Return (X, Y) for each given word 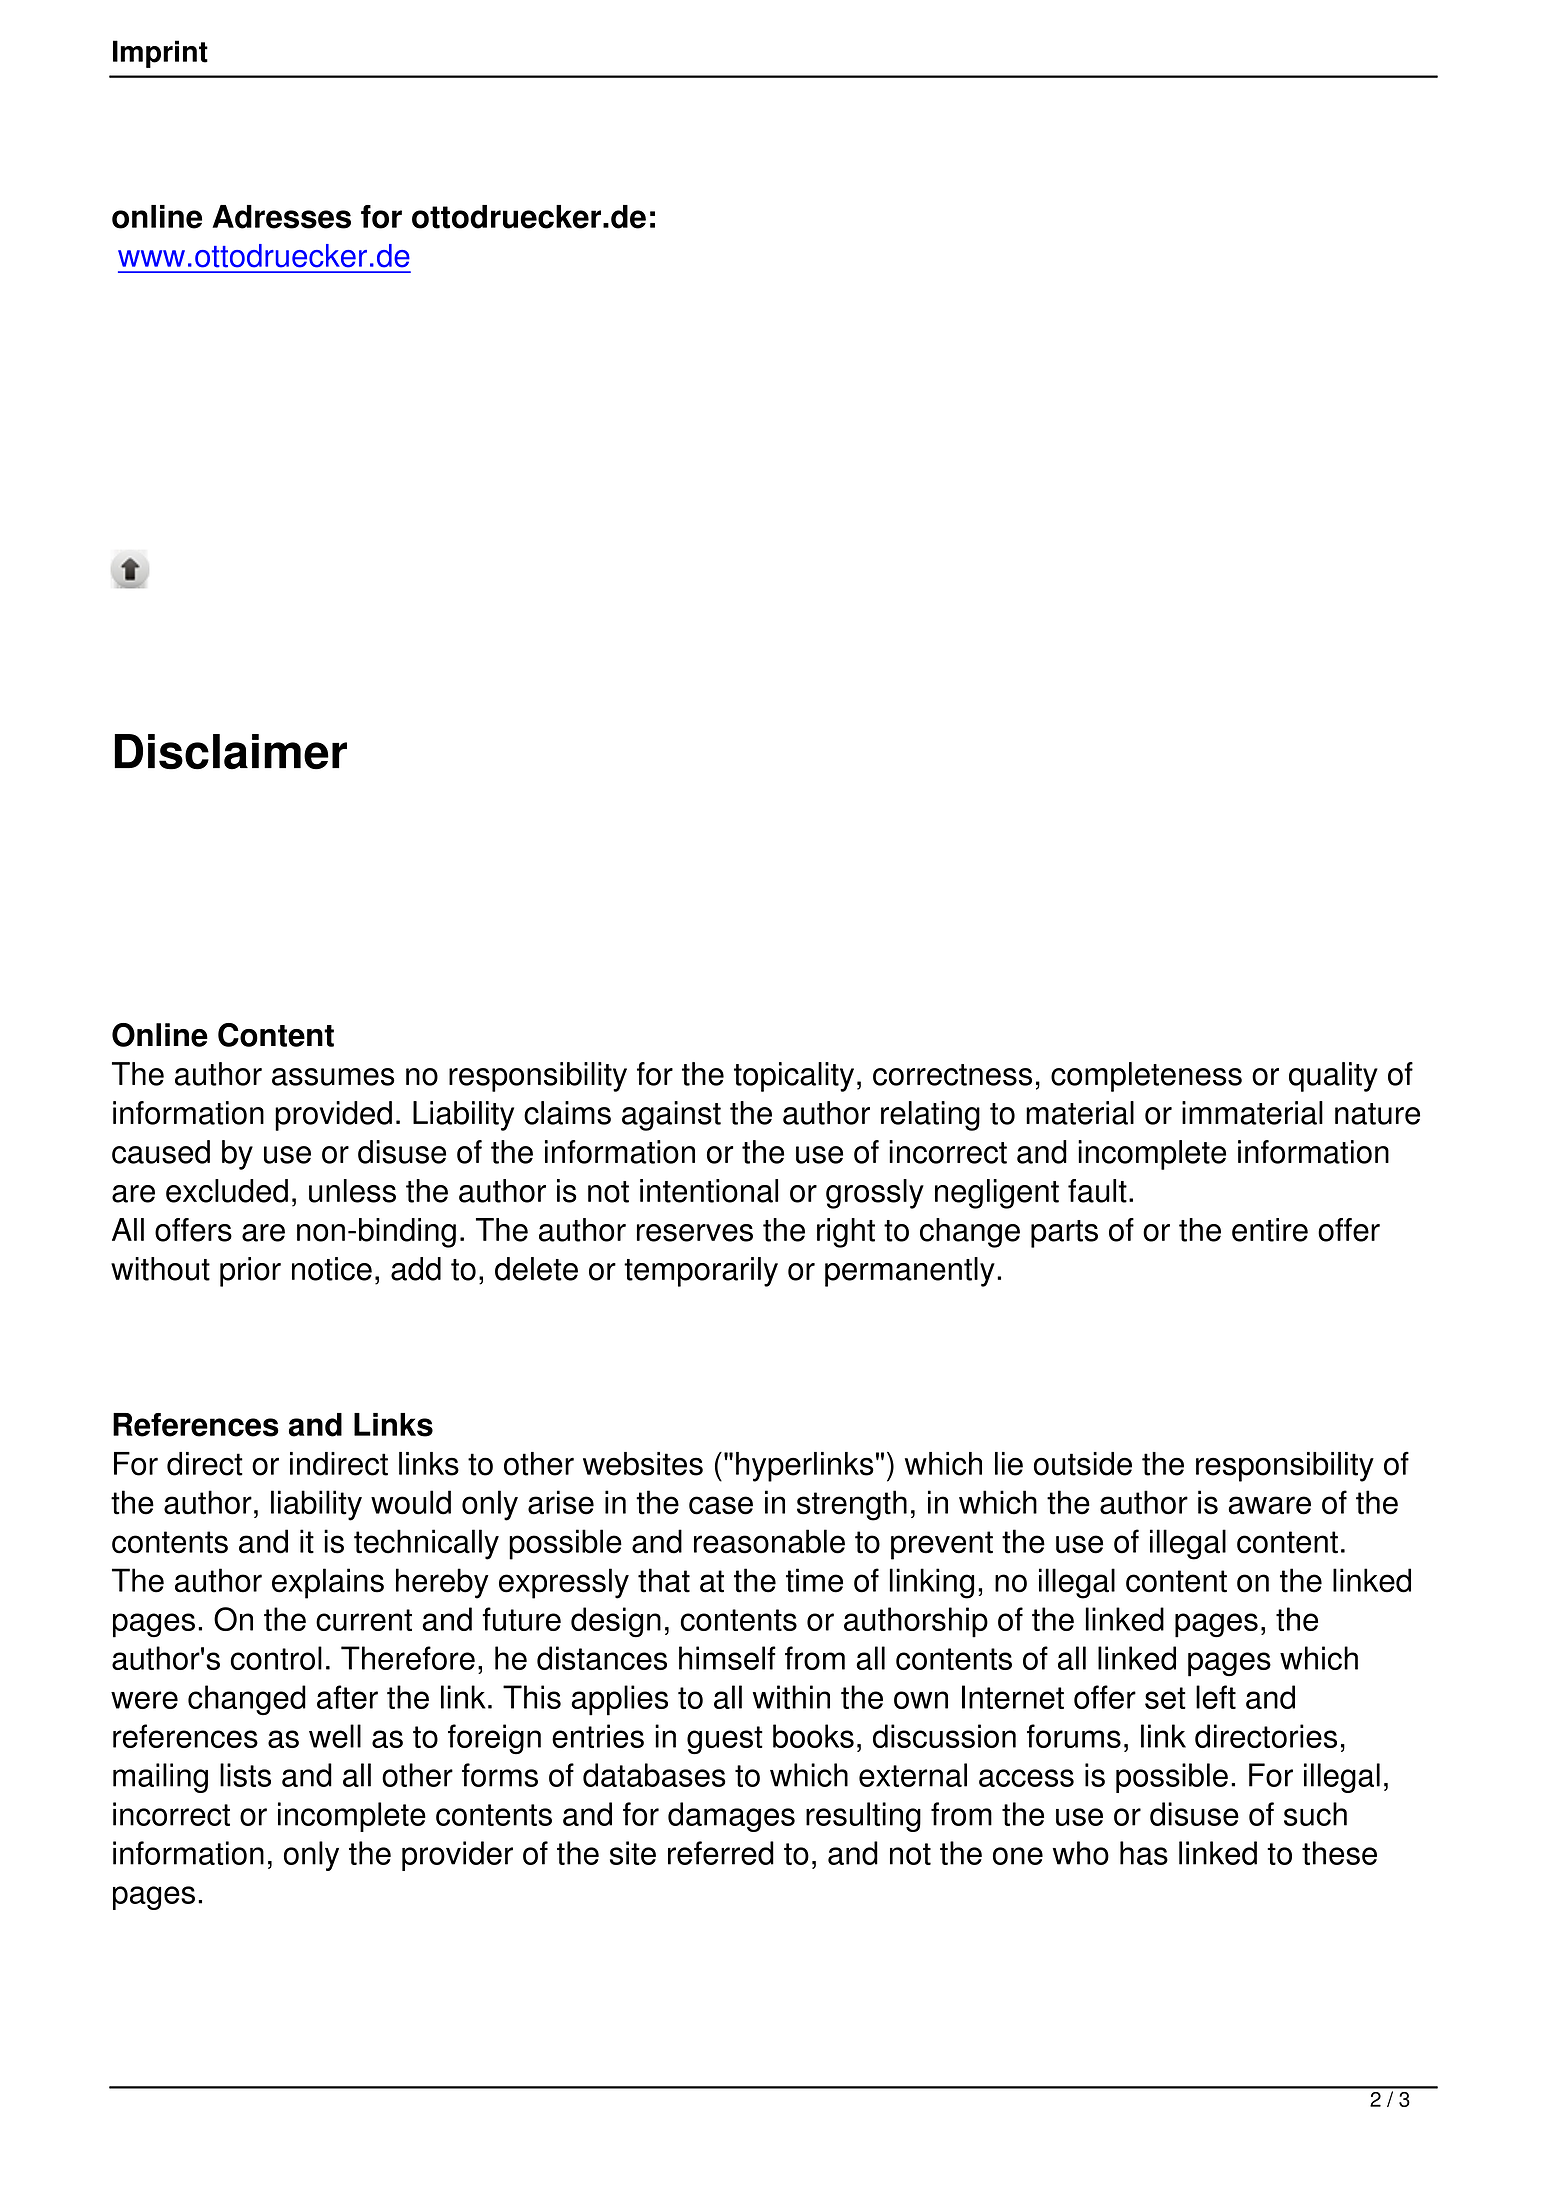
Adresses (281, 217)
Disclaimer (230, 752)
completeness (1146, 1077)
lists (245, 1775)
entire (1270, 1230)
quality (1333, 1077)
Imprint (160, 54)
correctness (952, 1075)
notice (332, 1269)
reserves (695, 1233)
